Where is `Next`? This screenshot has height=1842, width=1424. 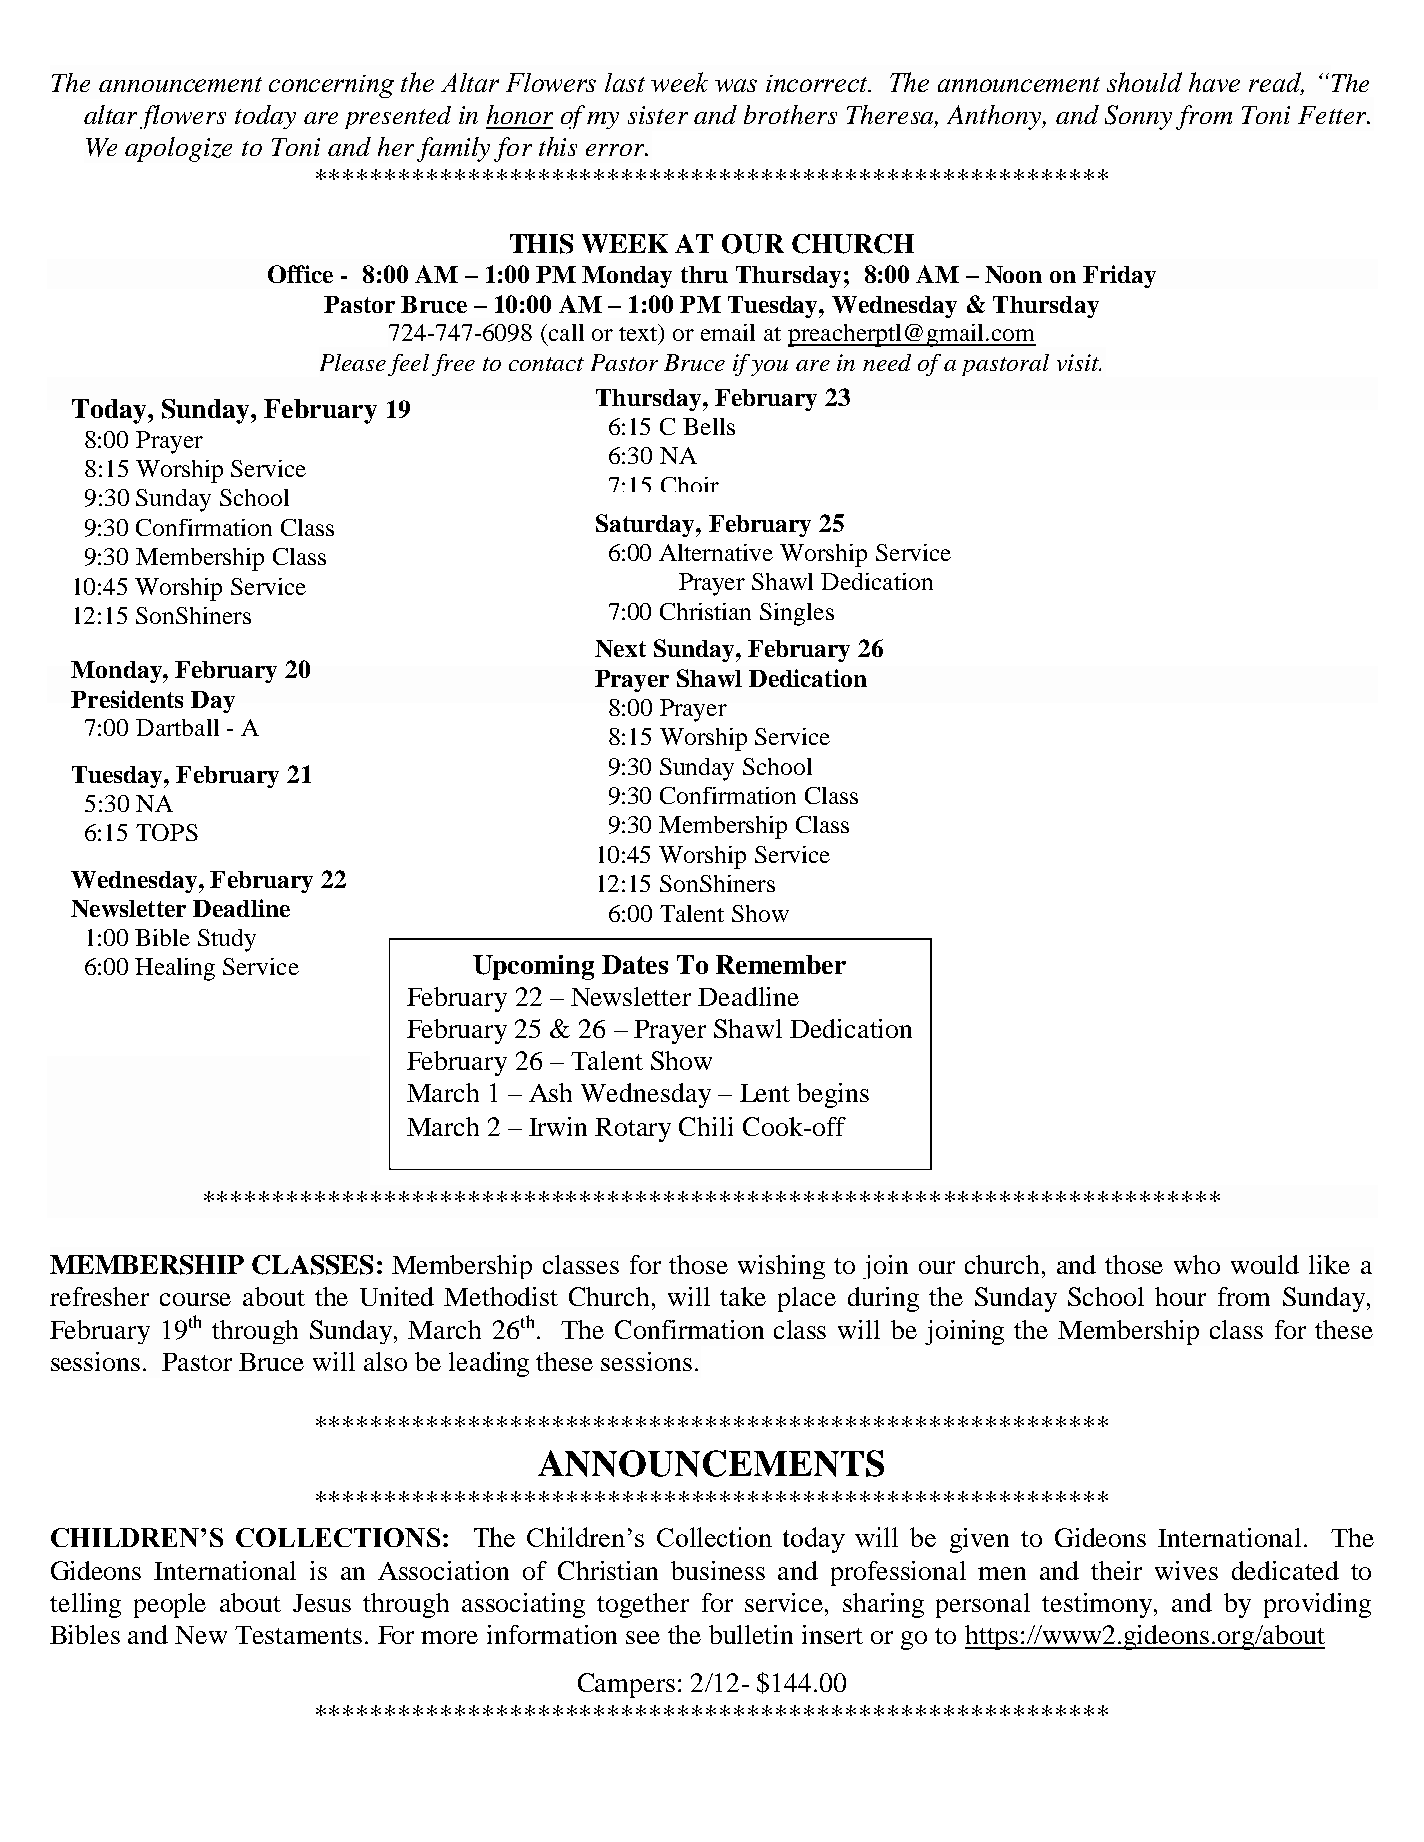 Next is located at coordinates (620, 648).
